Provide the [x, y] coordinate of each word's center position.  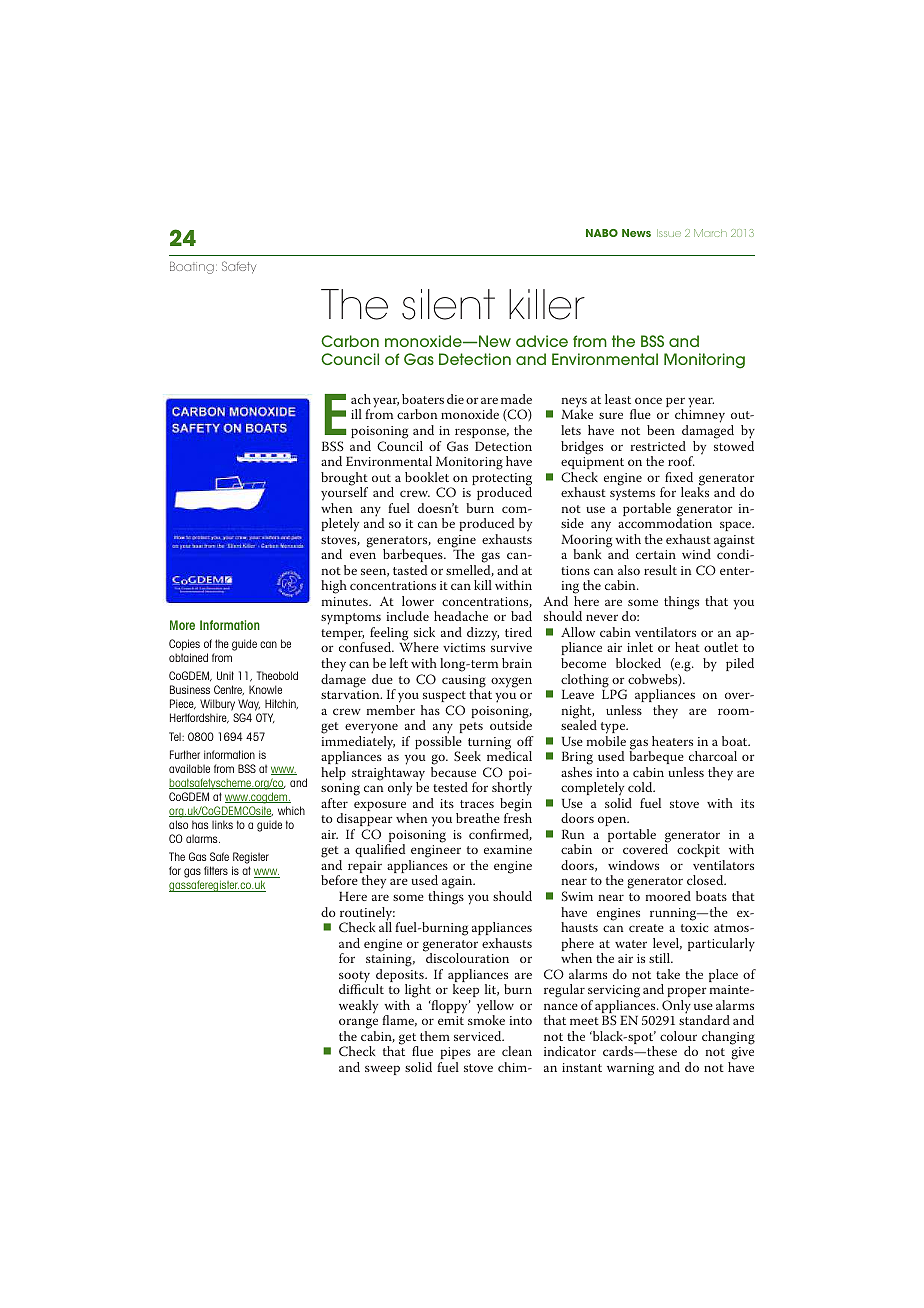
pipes [456, 1053]
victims [464, 647]
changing [728, 1038]
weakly [358, 1007]
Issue [669, 233]
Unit [225, 675]
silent [448, 304]
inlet [640, 647]
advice [542, 341]
